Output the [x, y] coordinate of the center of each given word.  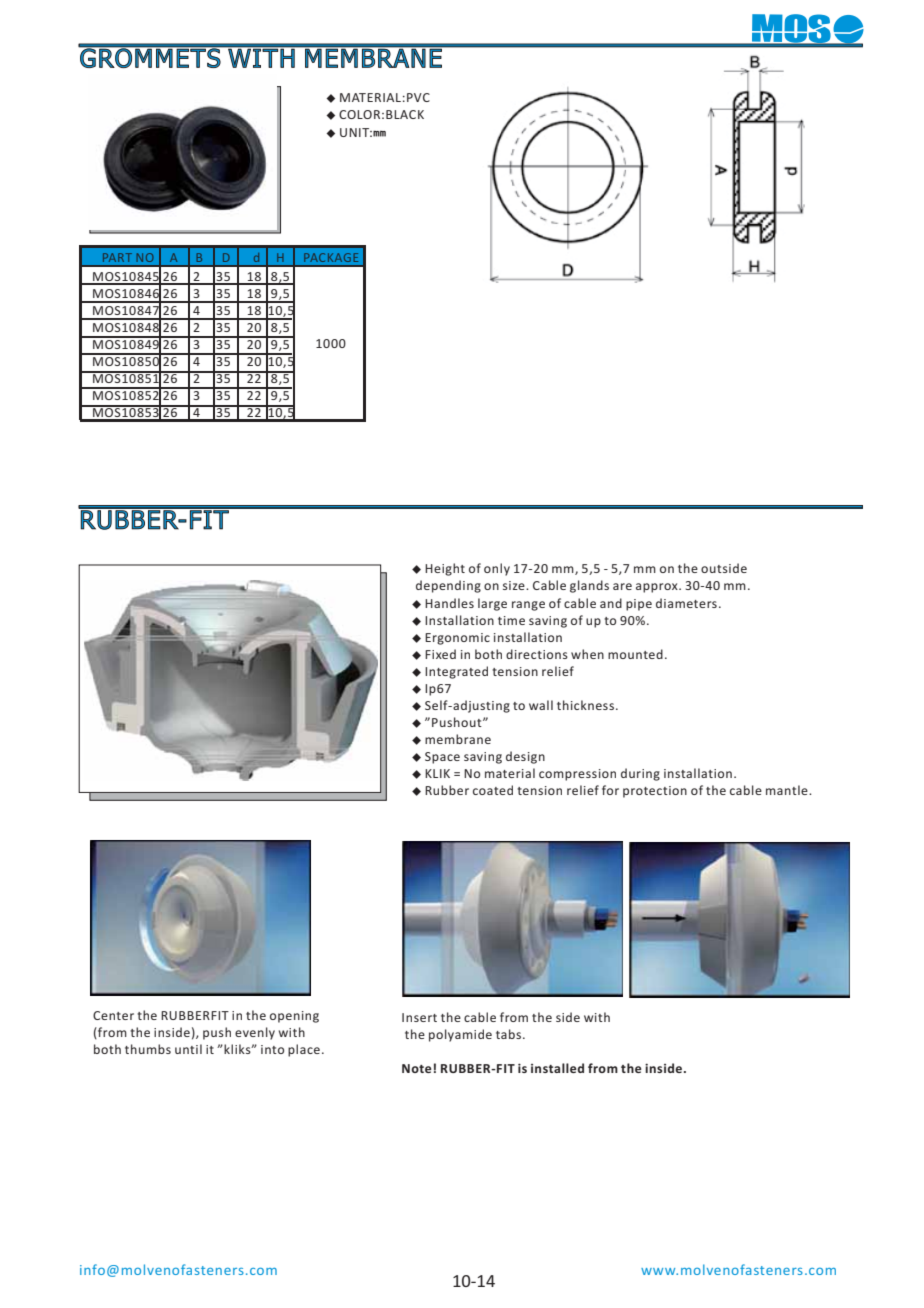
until [188, 1049]
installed [557, 1068]
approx [658, 588]
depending [448, 586]
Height [445, 569]
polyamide [460, 1035]
